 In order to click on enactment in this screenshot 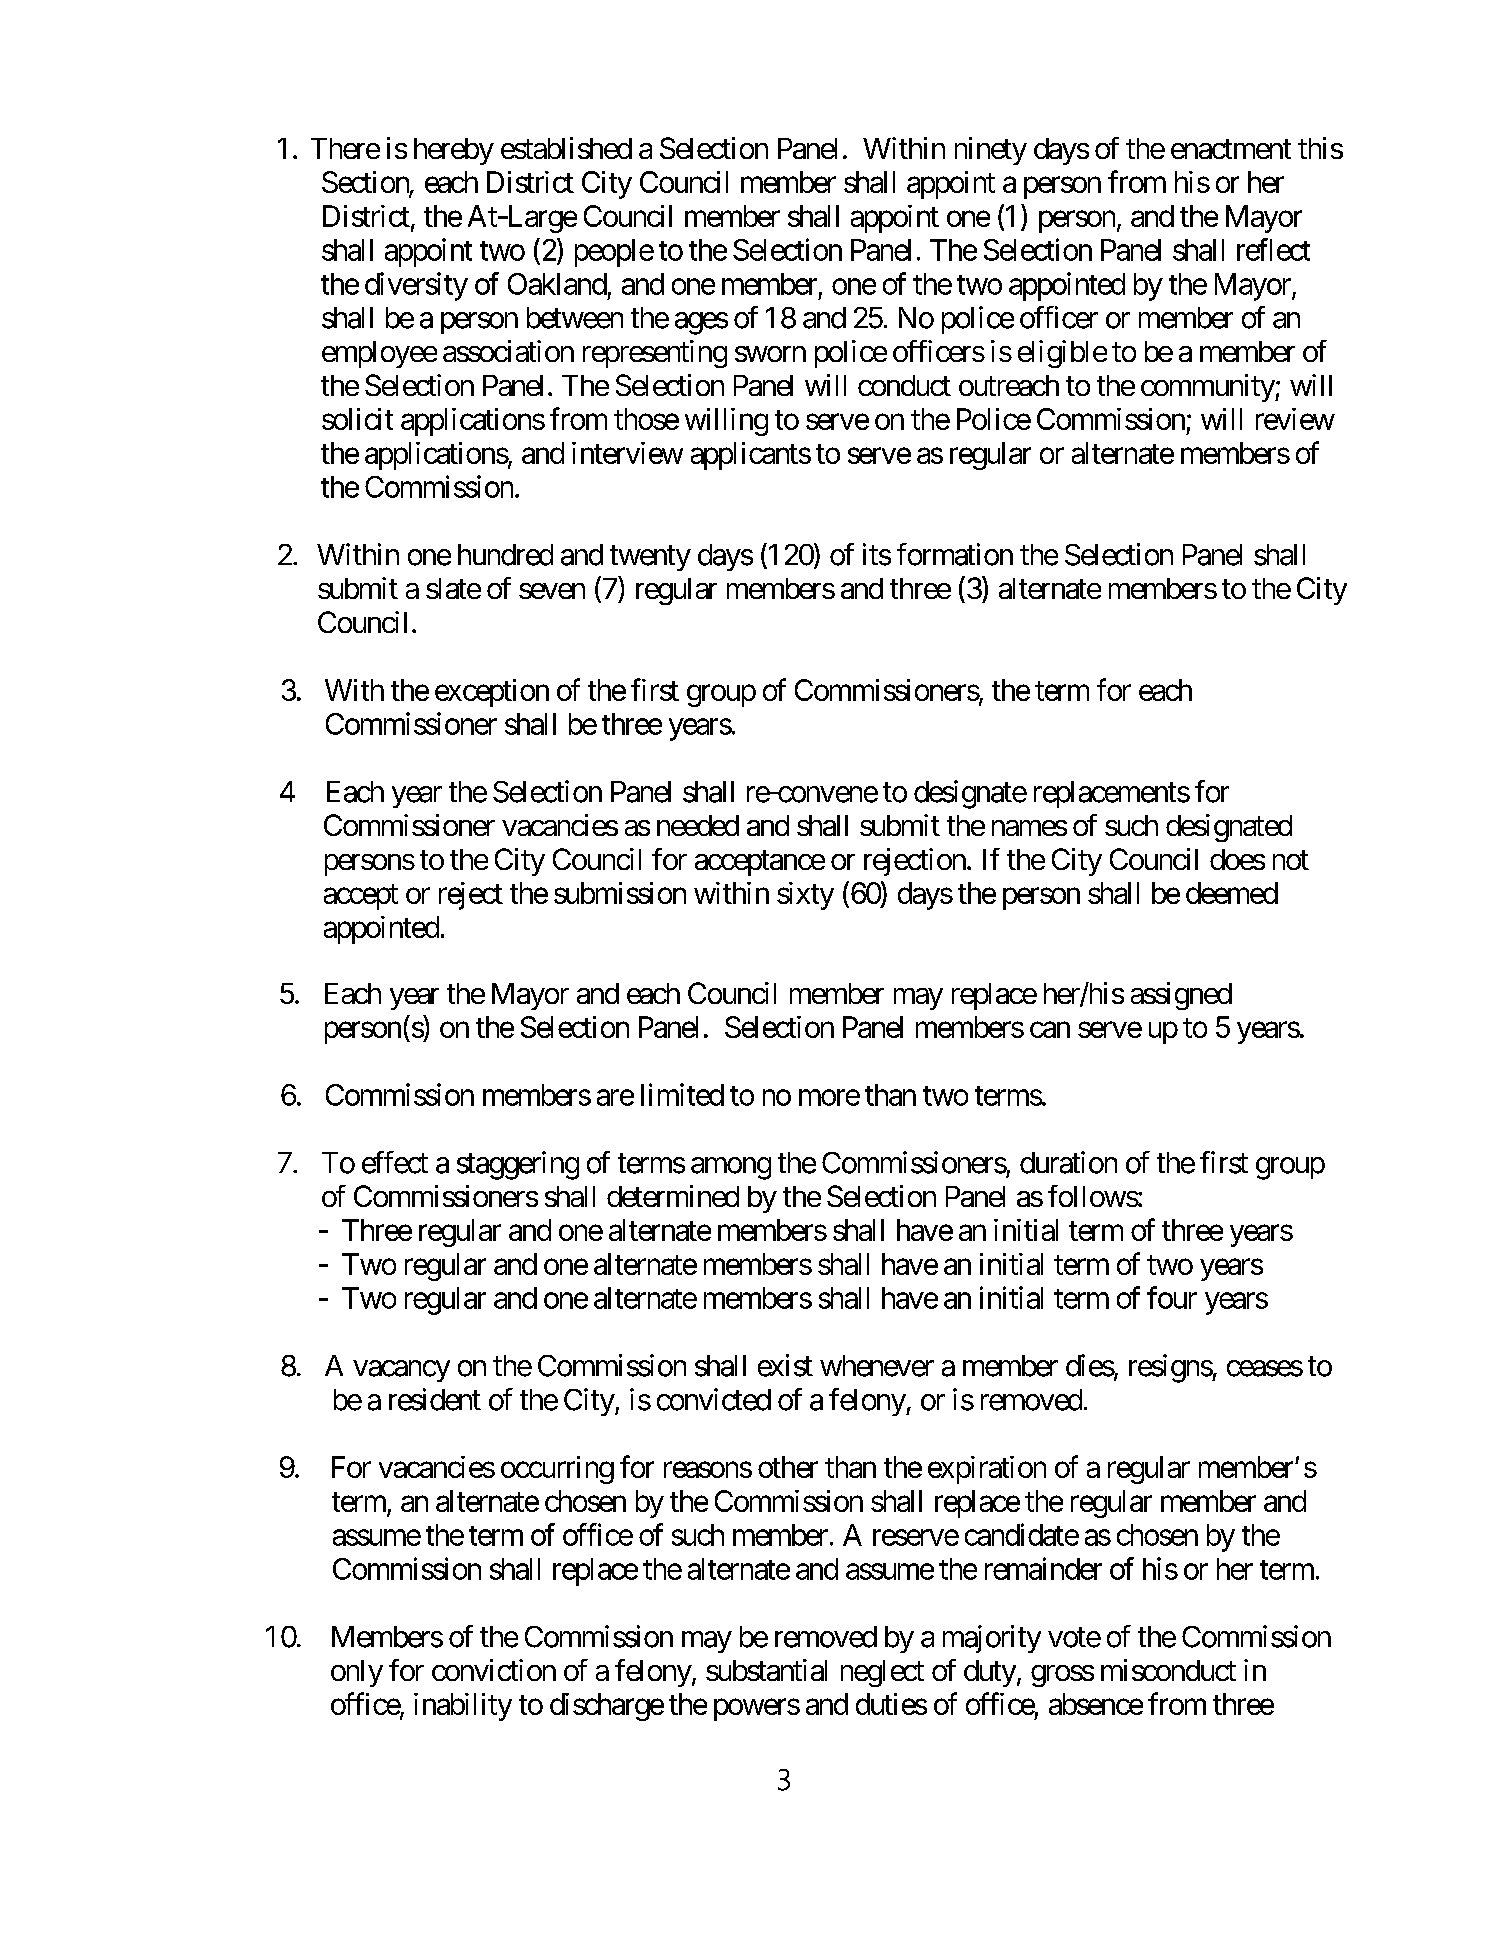, I will do `click(1231, 149)`.
